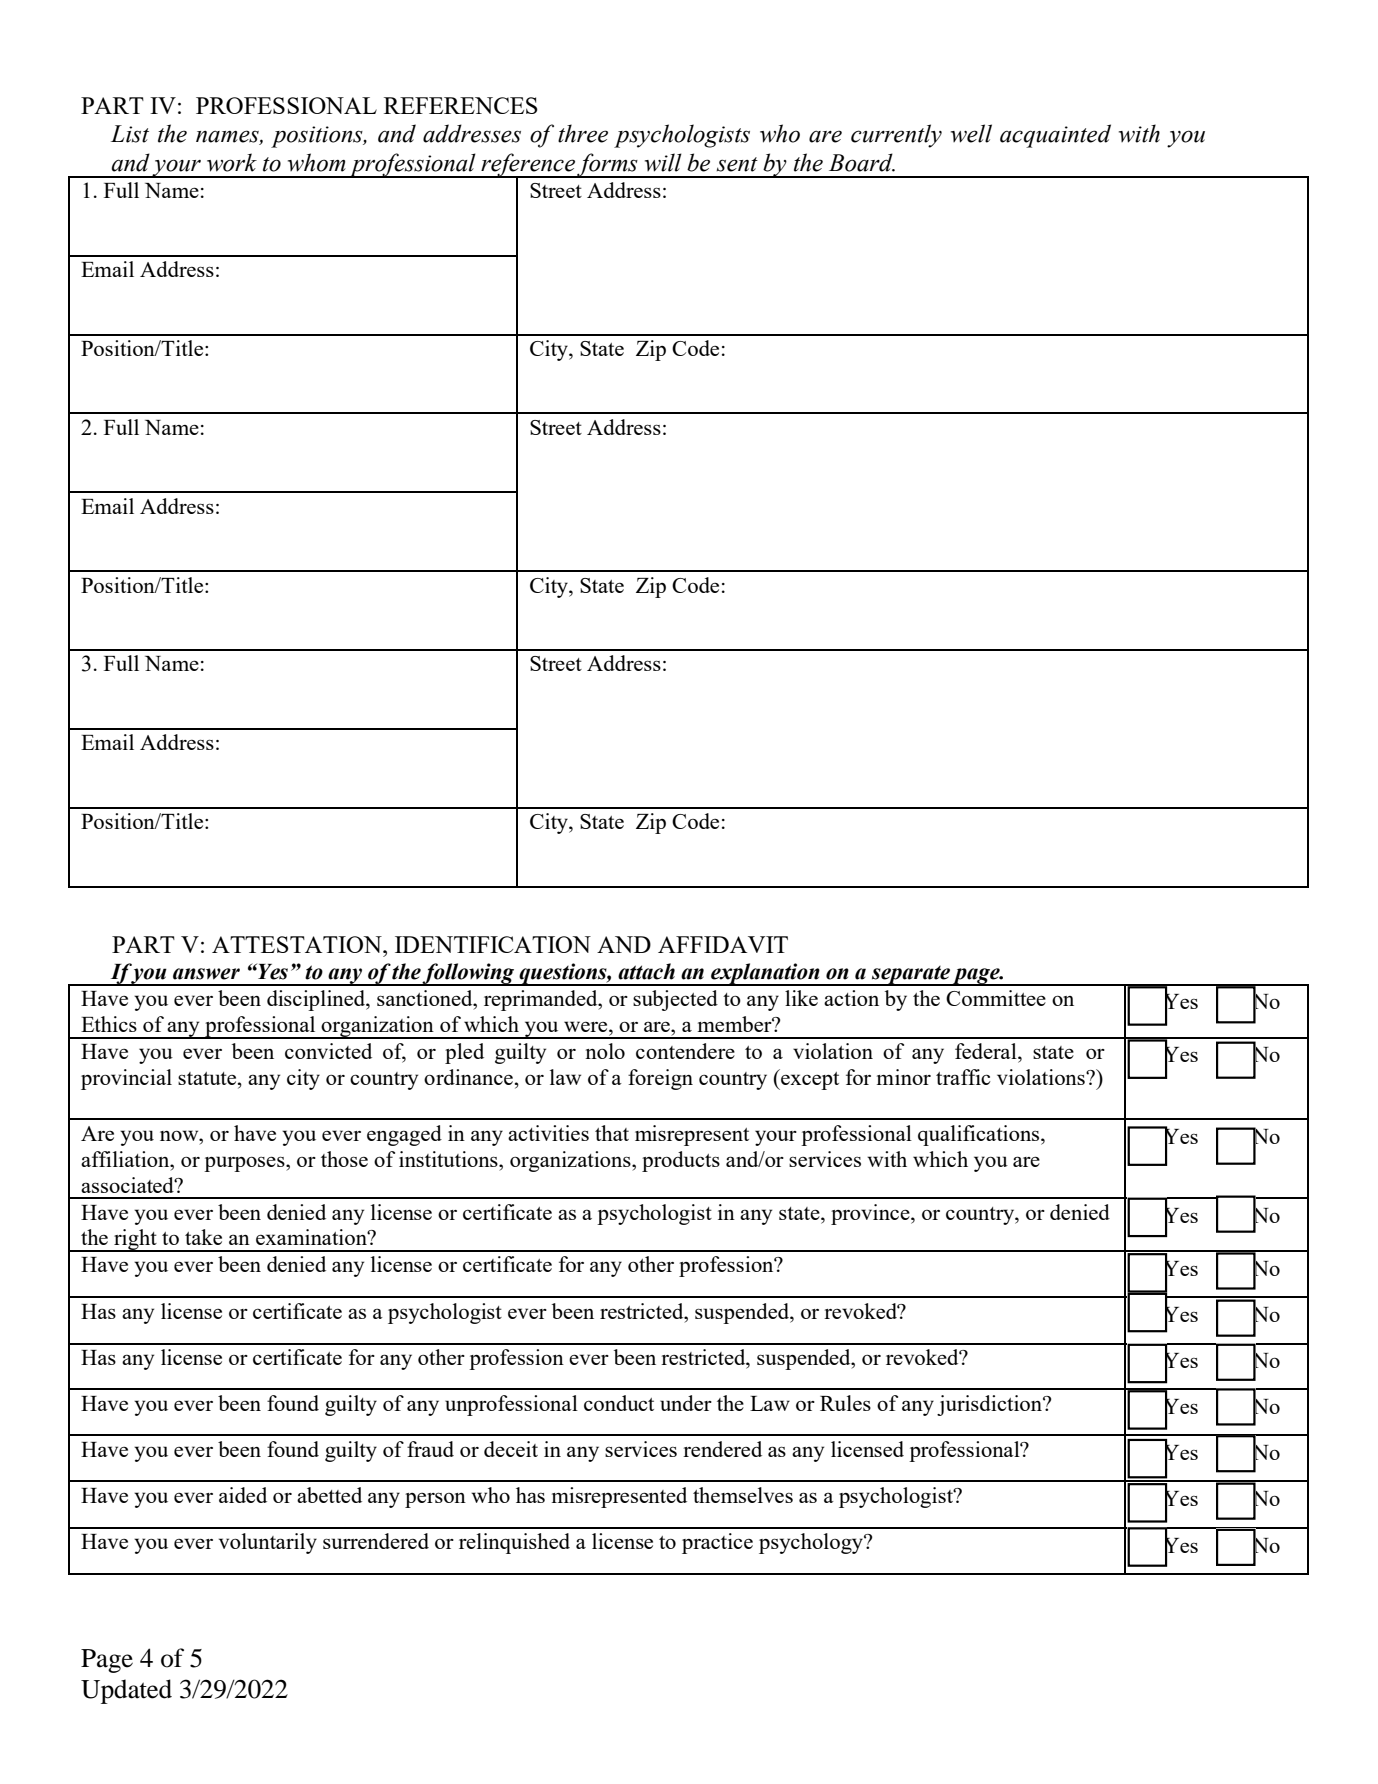 This screenshot has width=1378, height=1784. Describe the element at coordinates (608, 165) in the screenshot. I see `forms` at that location.
